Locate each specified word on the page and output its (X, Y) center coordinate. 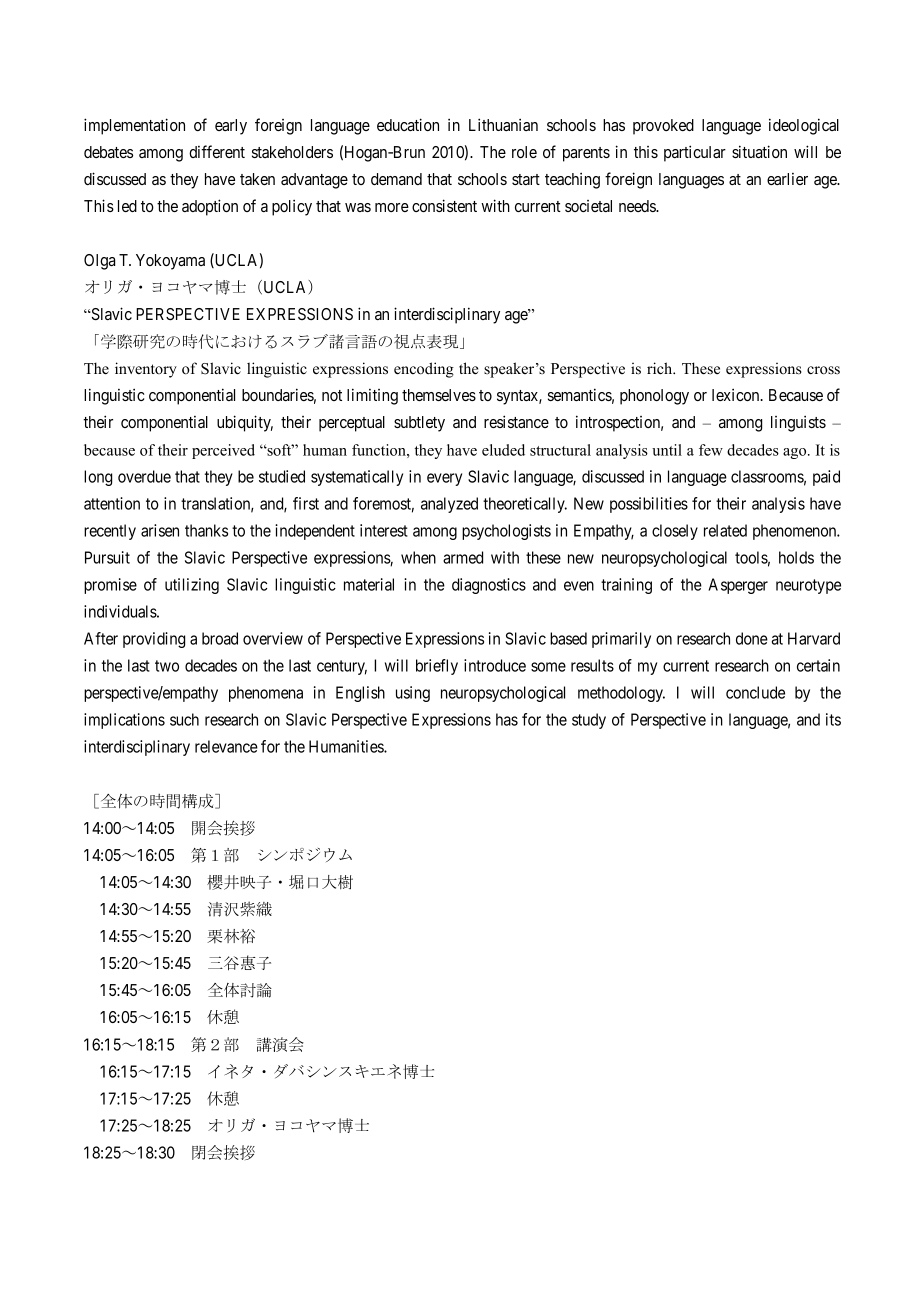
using (413, 694)
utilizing (192, 586)
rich (661, 368)
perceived (223, 451)
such (184, 719)
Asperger (738, 586)
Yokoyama (170, 262)
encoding (424, 370)
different (217, 151)
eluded (503, 450)
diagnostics (489, 586)
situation (759, 151)
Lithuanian (503, 124)
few (711, 450)
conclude (755, 692)
